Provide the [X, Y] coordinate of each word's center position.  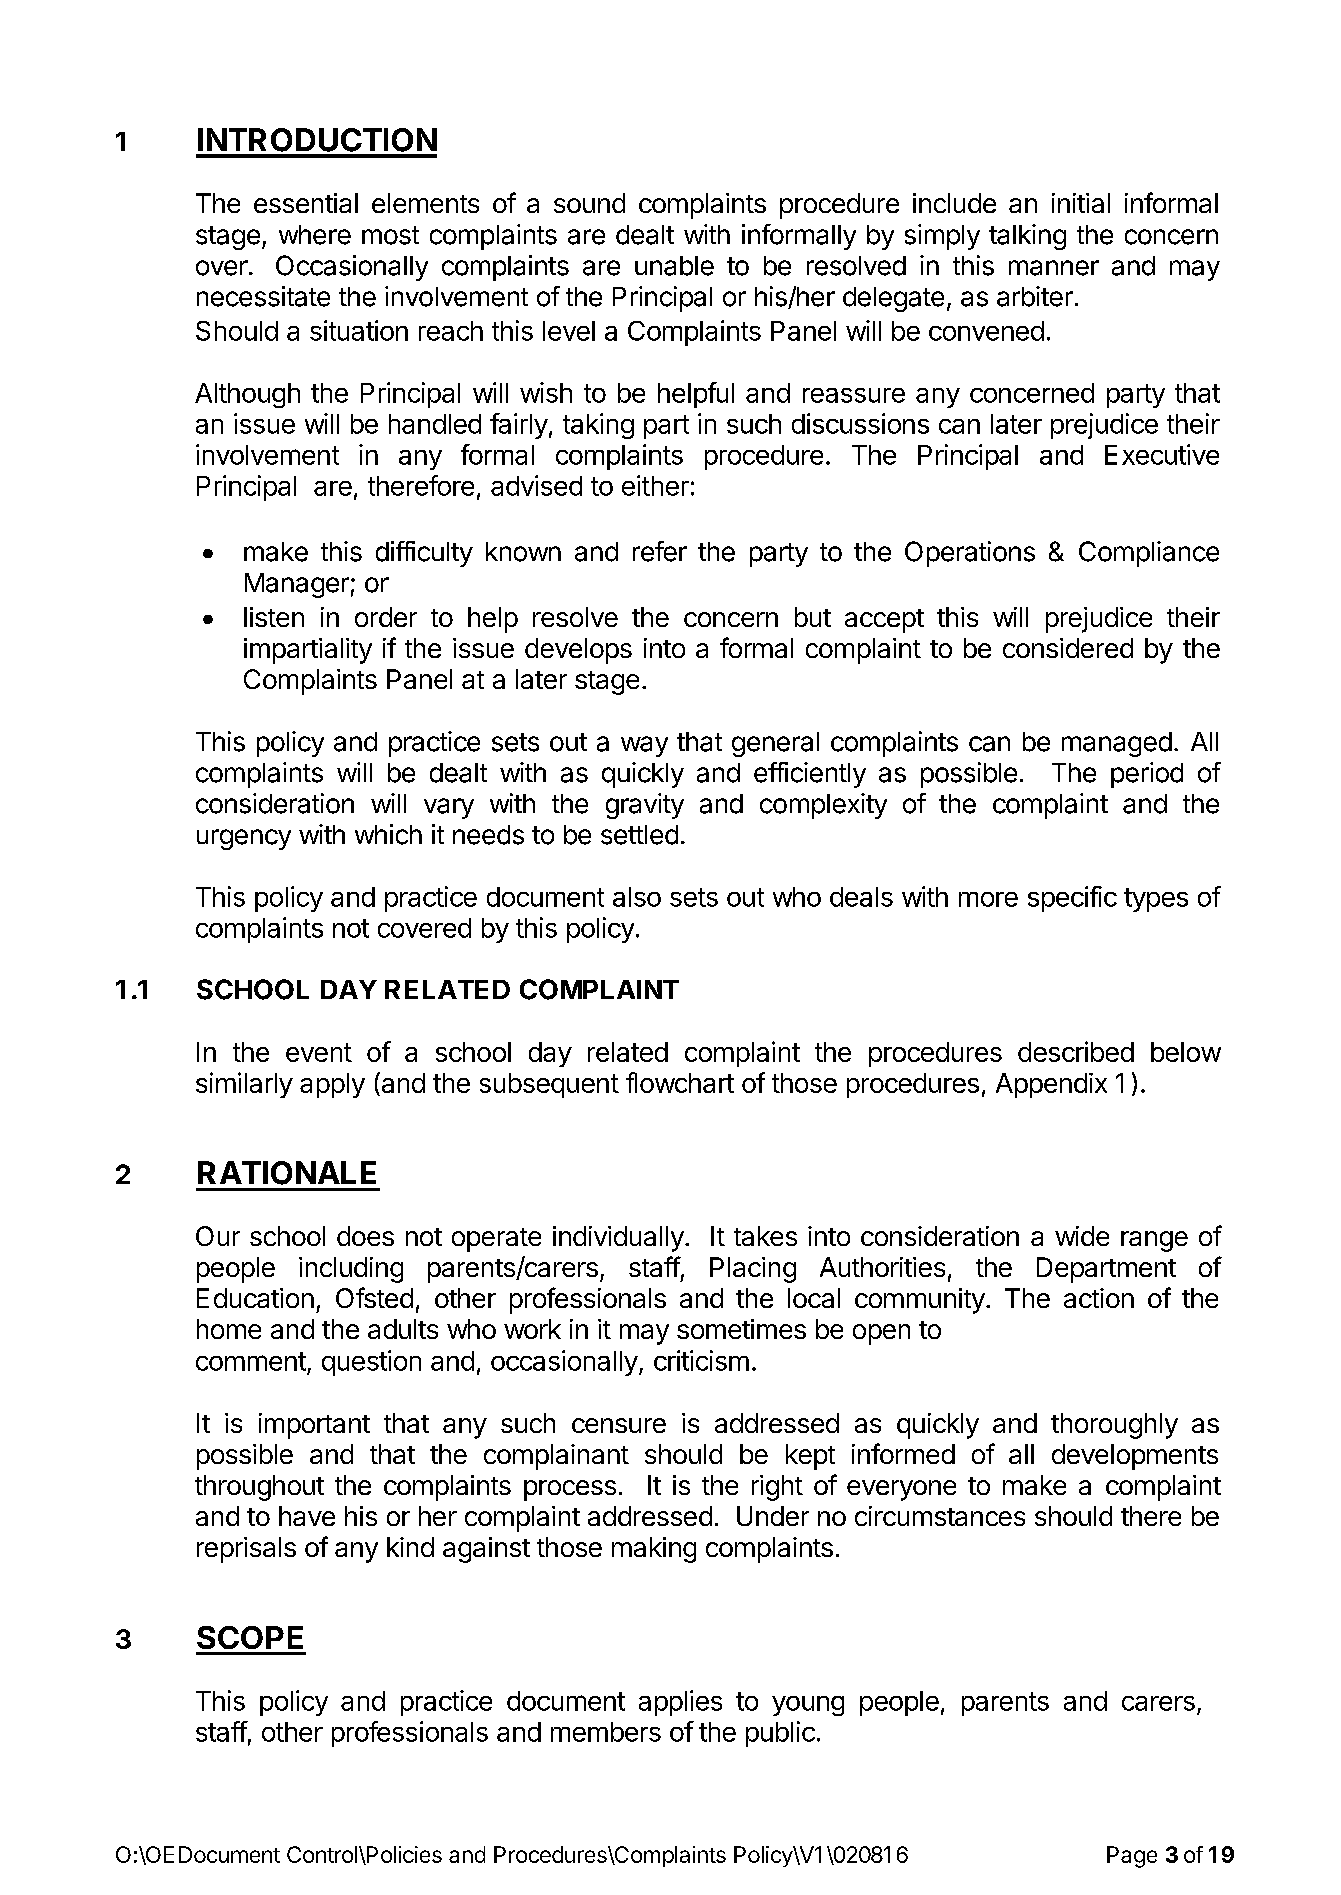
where [315, 235]
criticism [701, 1360]
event [319, 1052]
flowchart [680, 1082]
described [1076, 1051]
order [386, 617]
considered [1068, 648]
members [606, 1732]
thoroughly [1114, 1426]
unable [674, 266]
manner [1054, 268]
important [314, 1426]
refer [660, 551]
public [780, 1734]
